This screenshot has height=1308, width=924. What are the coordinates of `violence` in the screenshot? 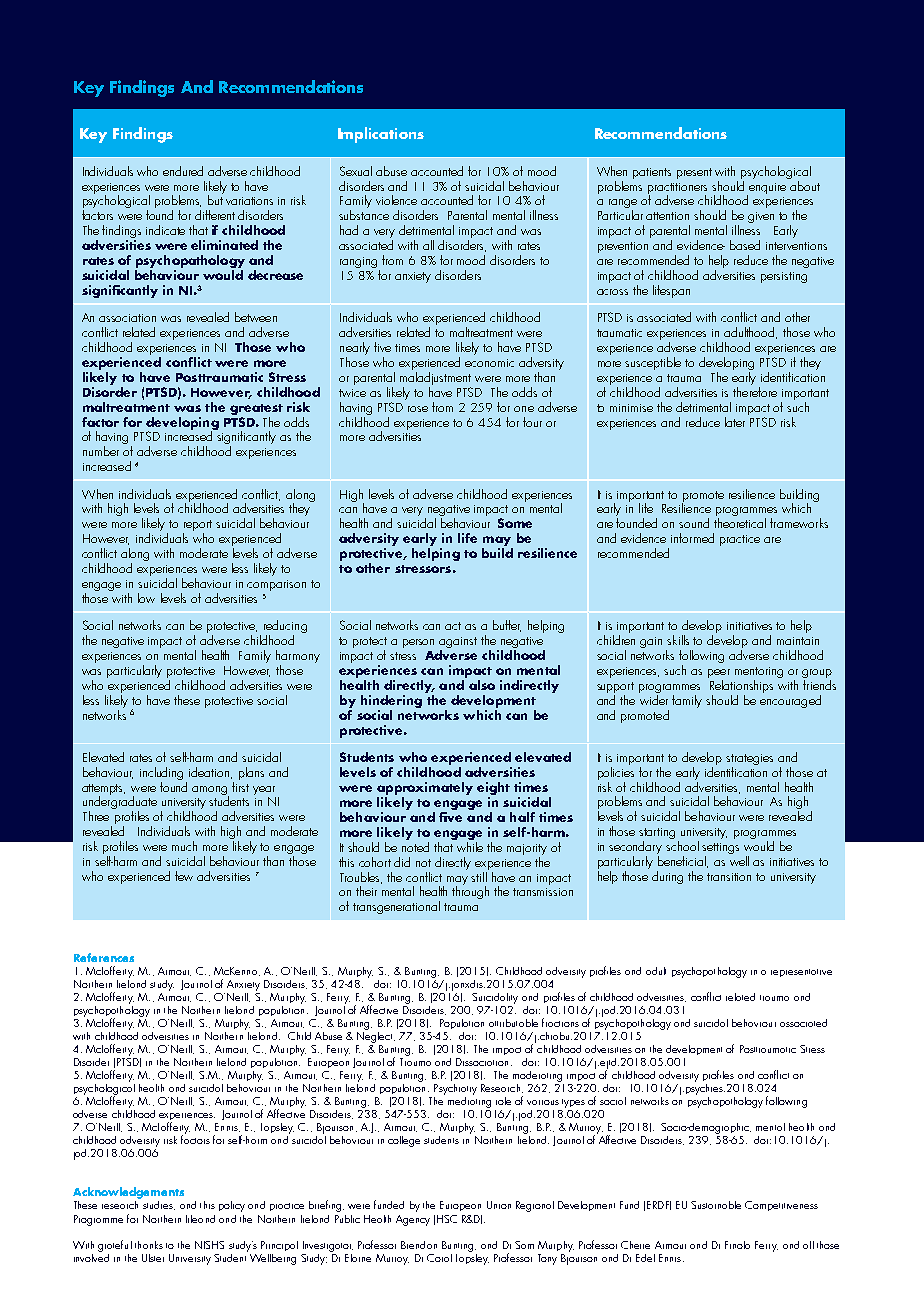 It's located at (396, 200).
